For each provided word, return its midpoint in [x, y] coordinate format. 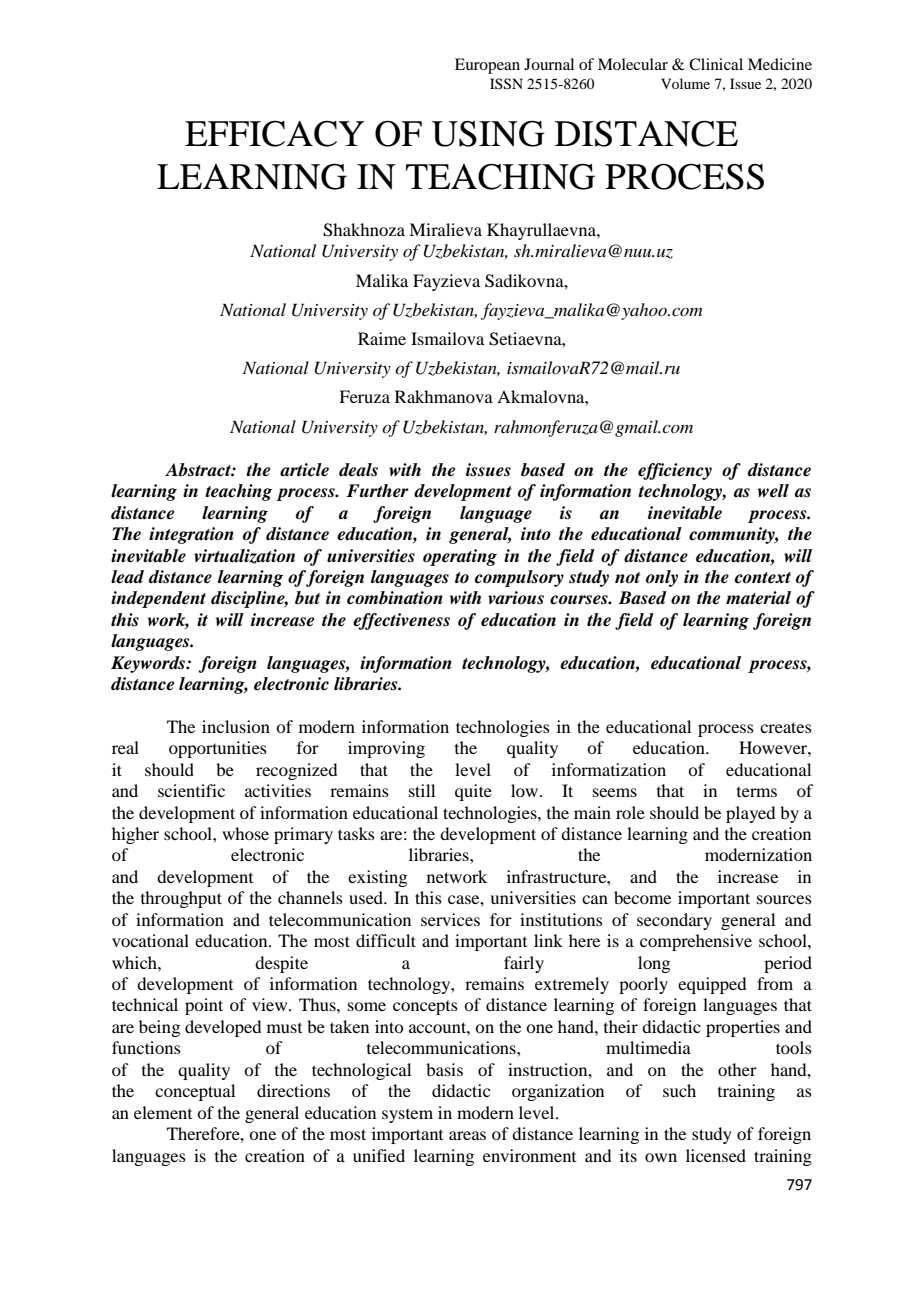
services [450, 919]
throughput [181, 899]
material [758, 598]
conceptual [195, 1092]
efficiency [675, 471]
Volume [685, 83]
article [304, 470]
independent [158, 599]
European [487, 66]
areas [467, 1135]
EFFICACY [275, 133]
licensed [716, 1155]
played [750, 814]
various [516, 598]
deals [358, 470]
